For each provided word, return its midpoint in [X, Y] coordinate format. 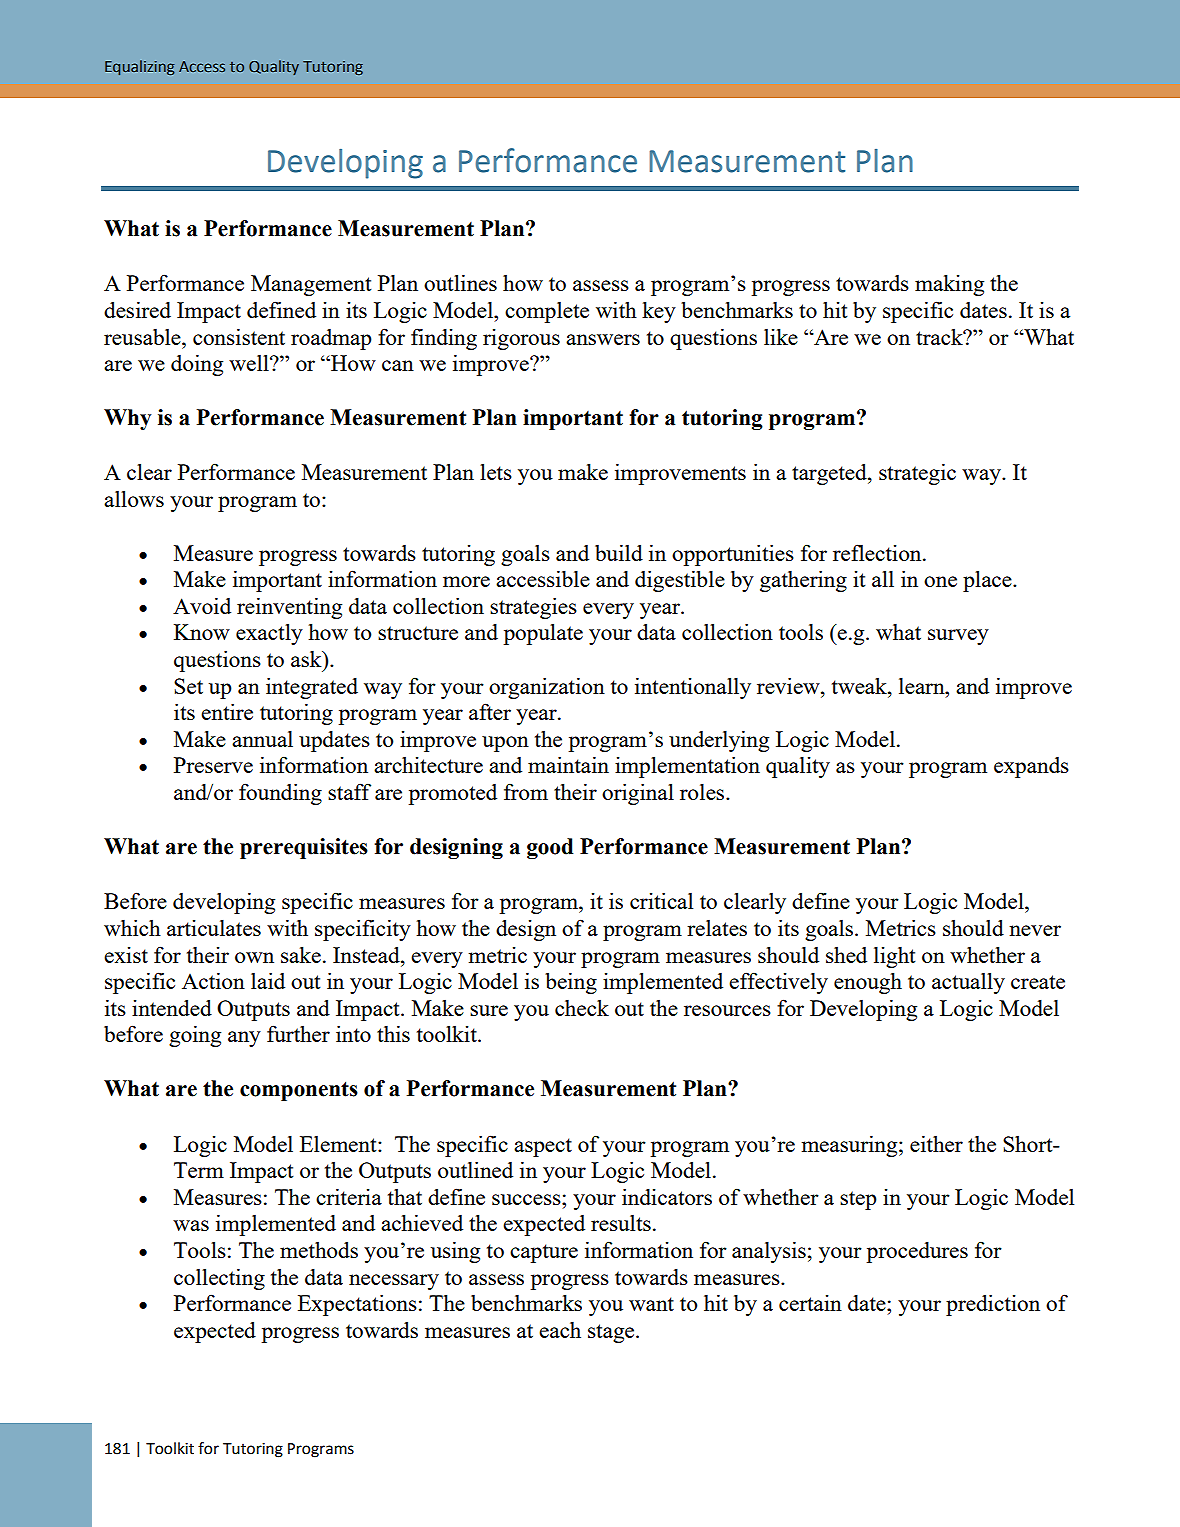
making [949, 285]
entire [227, 711]
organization [547, 688]
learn [923, 686]
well [250, 362]
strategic [917, 474]
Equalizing [140, 67]
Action [213, 980]
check [582, 1008]
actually [968, 983]
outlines [460, 282]
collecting [219, 1279]
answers [603, 339]
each [560, 1330]
